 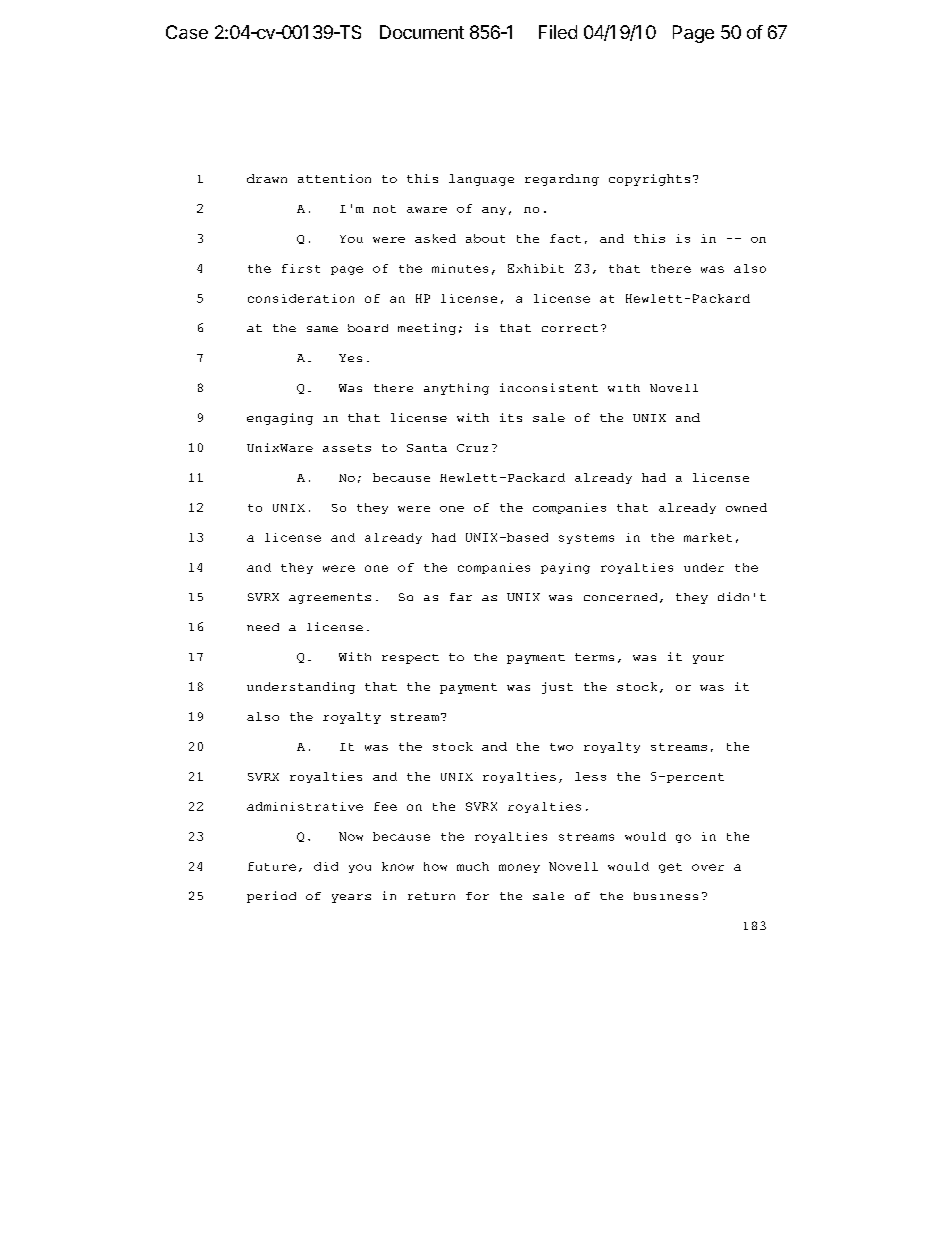 What do you see at coordinates (272, 866) in the document?
I see `future` at bounding box center [272, 866].
